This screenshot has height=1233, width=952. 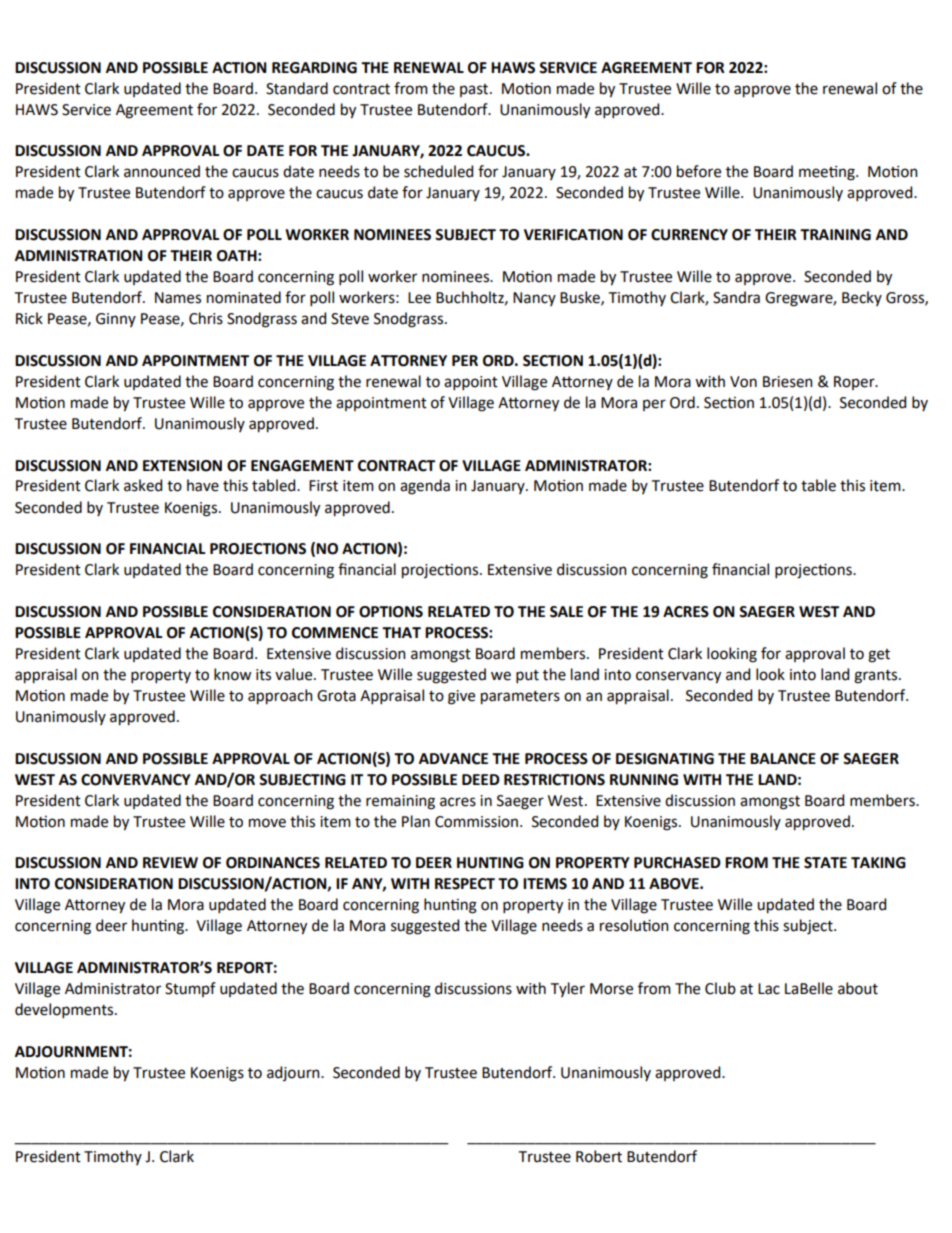 I want to click on Von, so click(x=743, y=382).
